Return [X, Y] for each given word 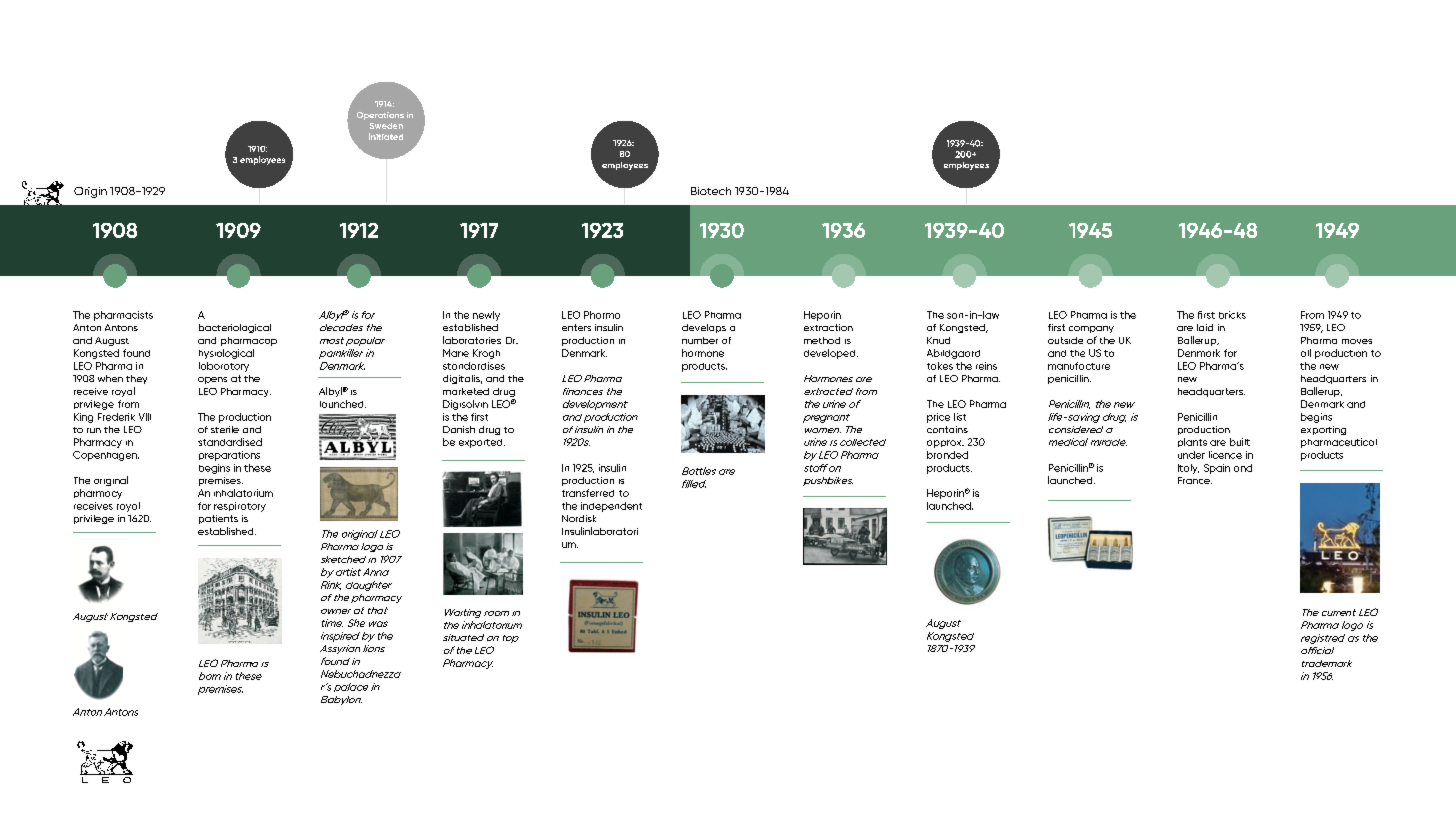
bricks [1232, 315]
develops [704, 328]
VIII [145, 417]
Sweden [386, 126]
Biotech [711, 191]
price [938, 418]
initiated [386, 136]
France [1195, 480]
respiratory [240, 507]
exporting [1323, 430]
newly [486, 316]
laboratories [472, 340]
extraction [828, 327]
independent [611, 507]
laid [1205, 327]
